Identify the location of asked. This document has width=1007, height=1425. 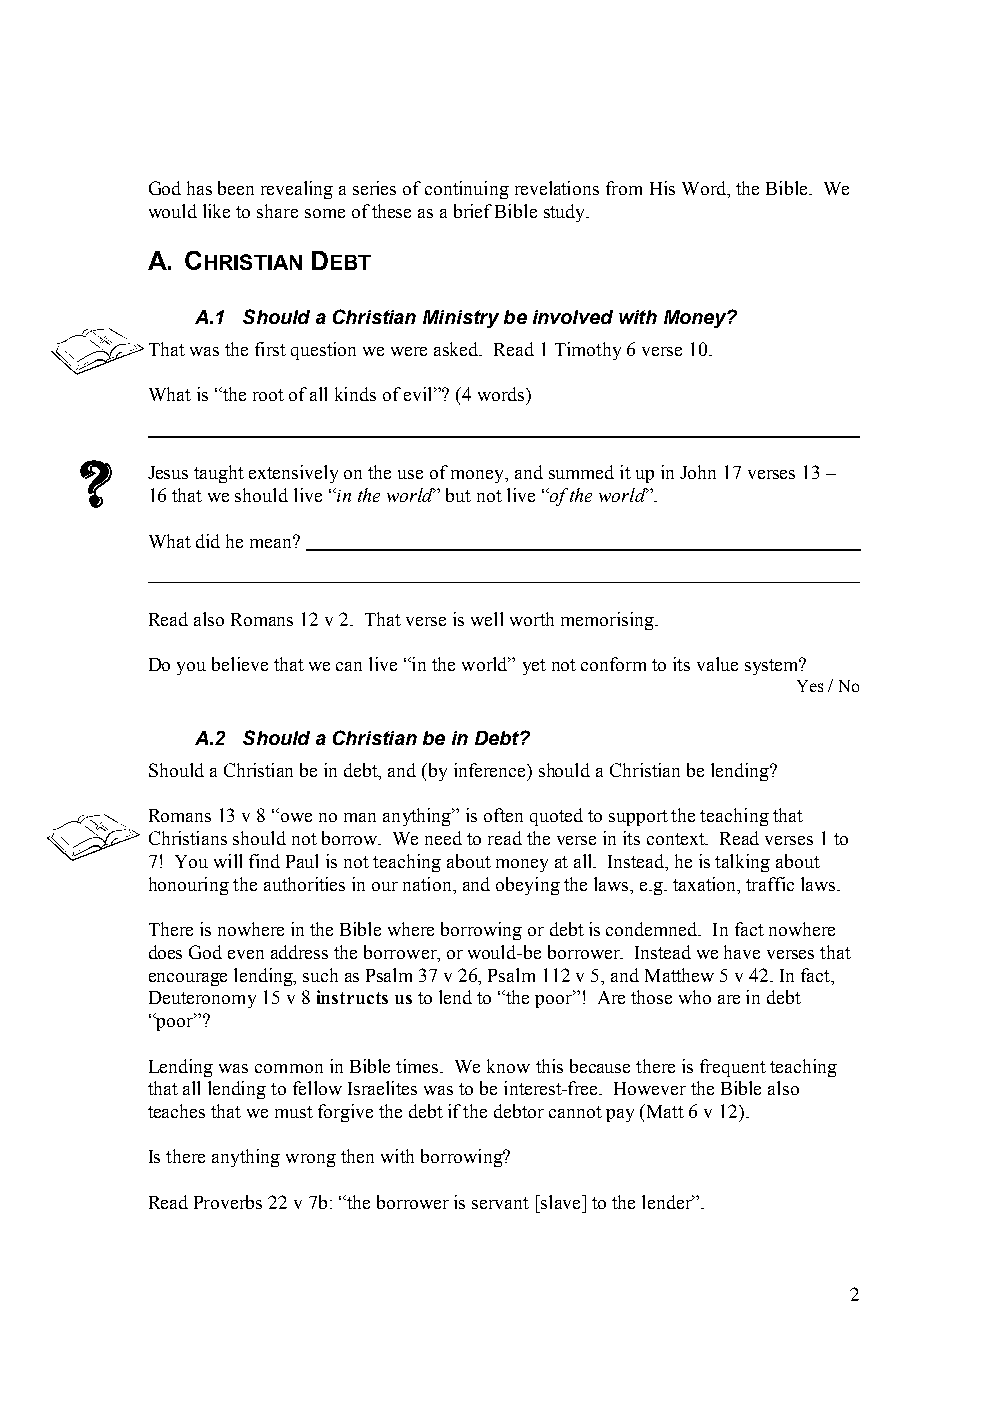
(458, 349).
